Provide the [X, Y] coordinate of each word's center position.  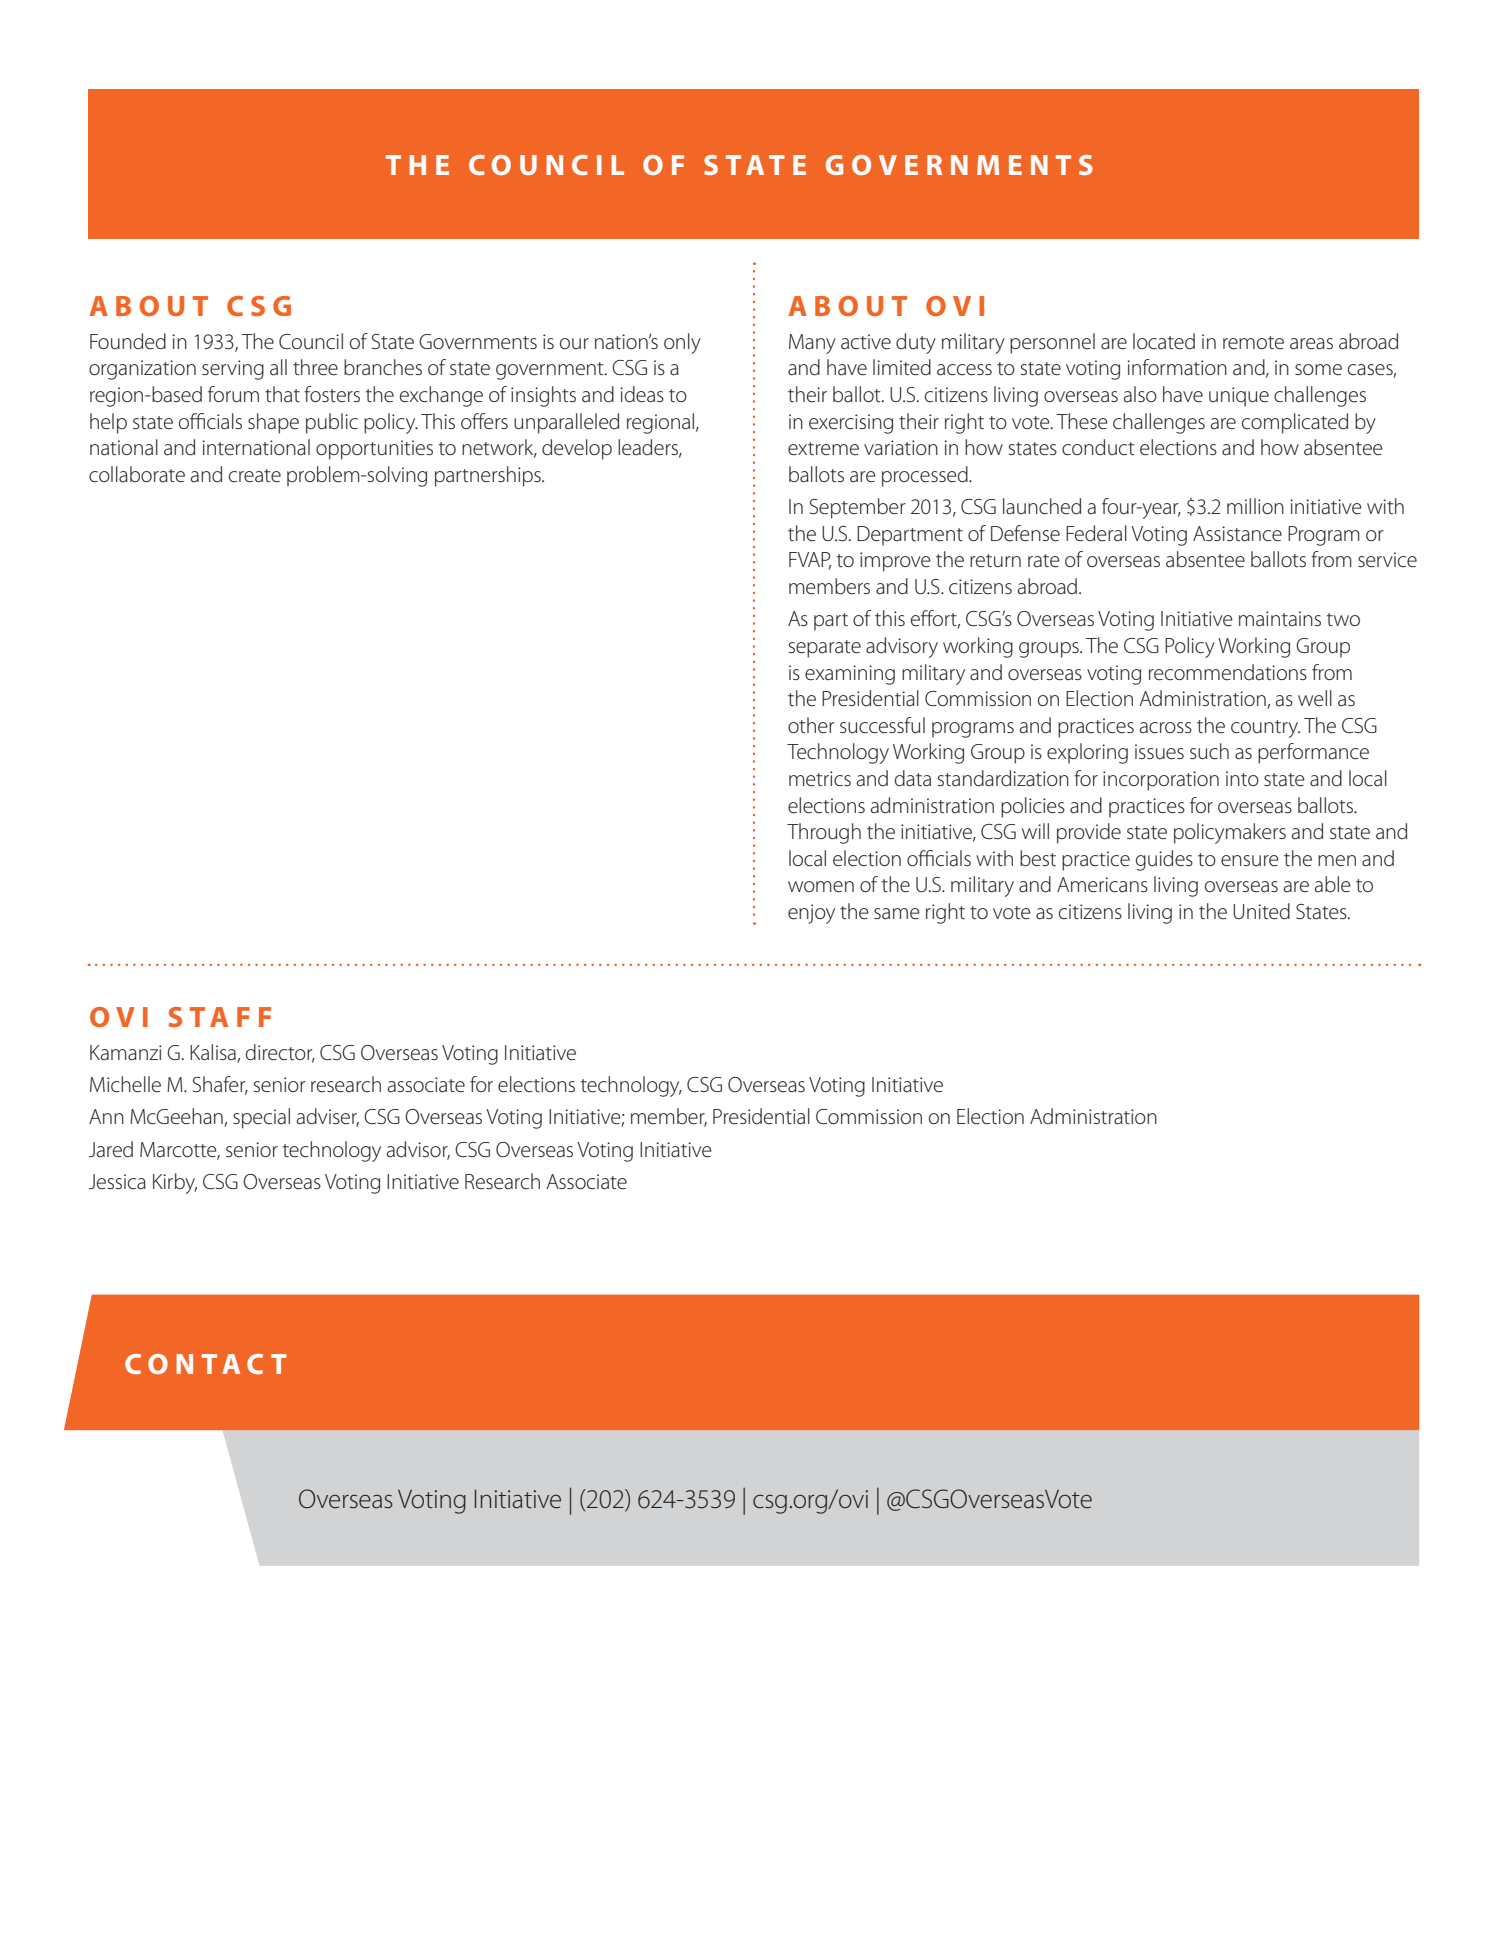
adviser [327, 1117]
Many [812, 344]
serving [233, 370]
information [1177, 367]
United [1261, 911]
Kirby [175, 1183]
